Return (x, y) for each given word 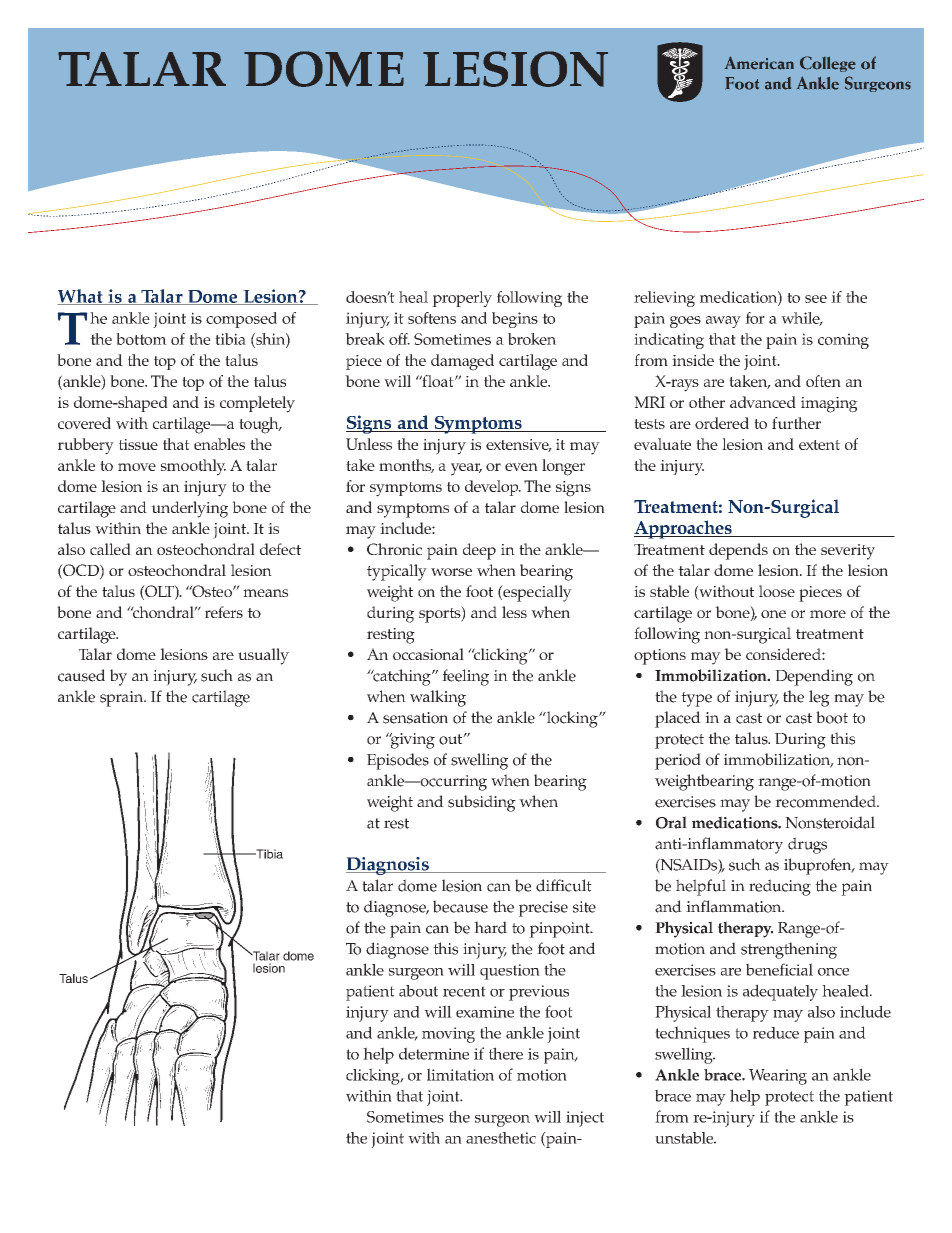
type (696, 699)
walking (438, 698)
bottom (141, 339)
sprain (122, 699)
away (723, 322)
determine (434, 1053)
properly (462, 299)
